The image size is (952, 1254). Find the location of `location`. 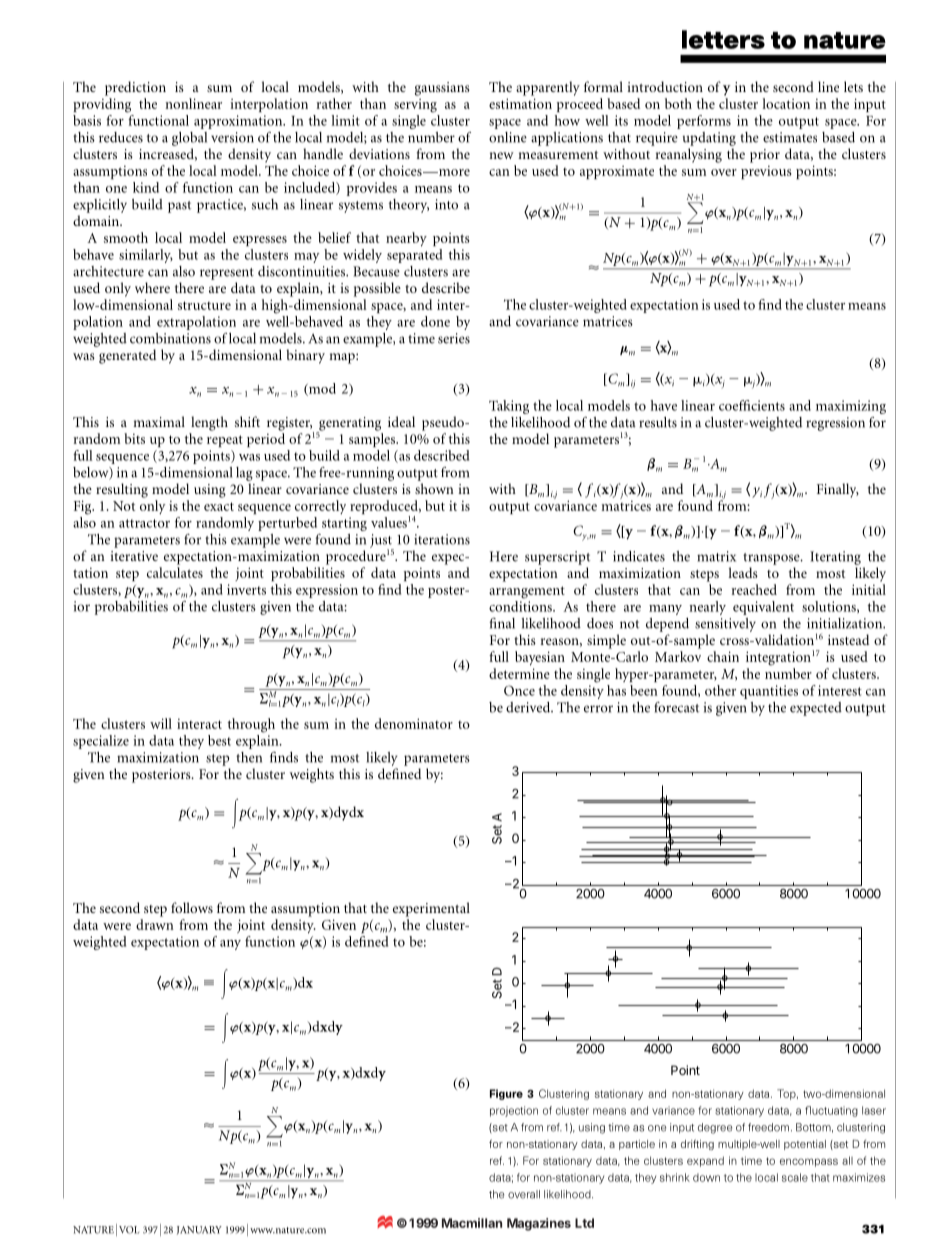

location is located at coordinates (786, 103).
